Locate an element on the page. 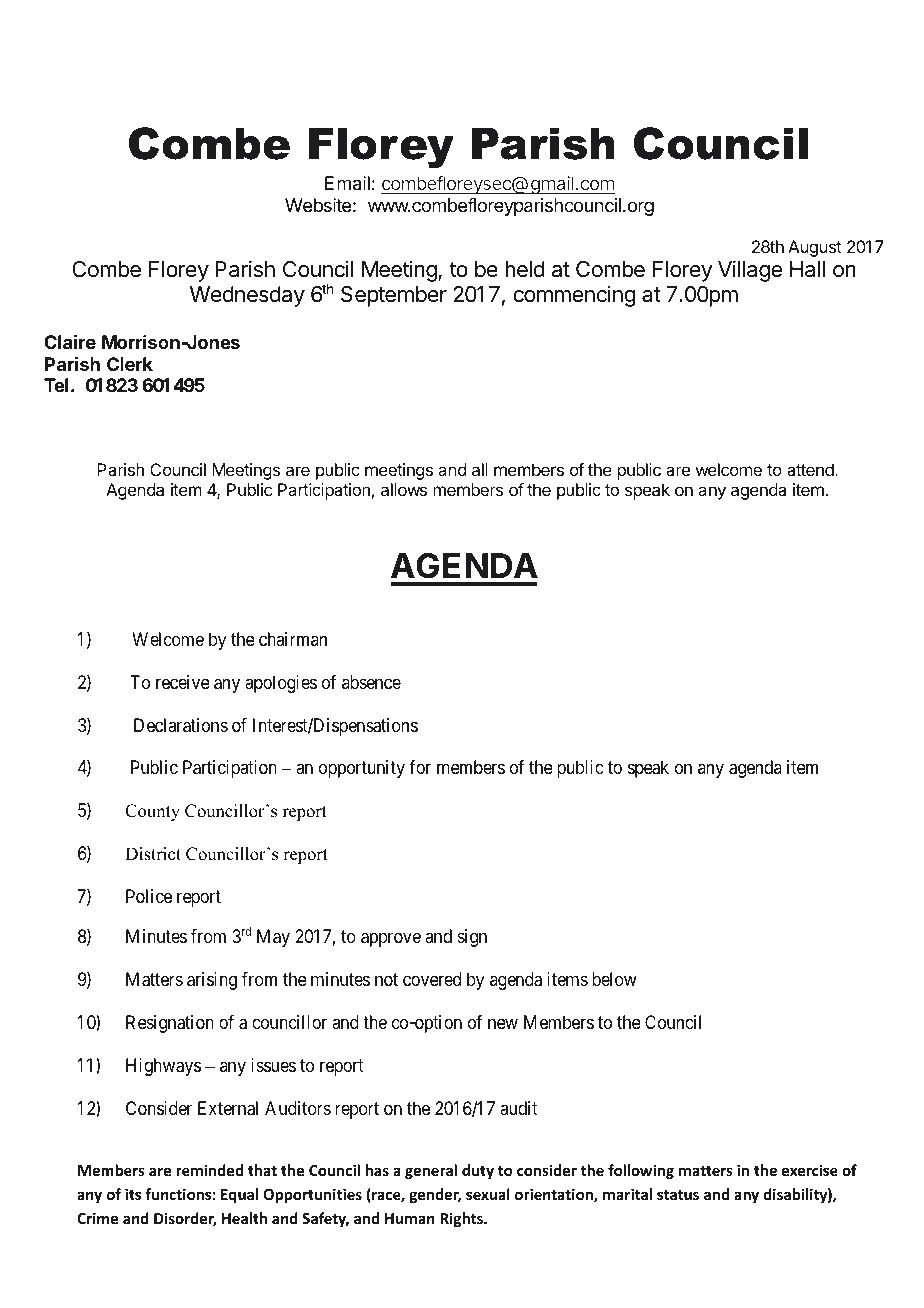  approve is located at coordinates (391, 939).
